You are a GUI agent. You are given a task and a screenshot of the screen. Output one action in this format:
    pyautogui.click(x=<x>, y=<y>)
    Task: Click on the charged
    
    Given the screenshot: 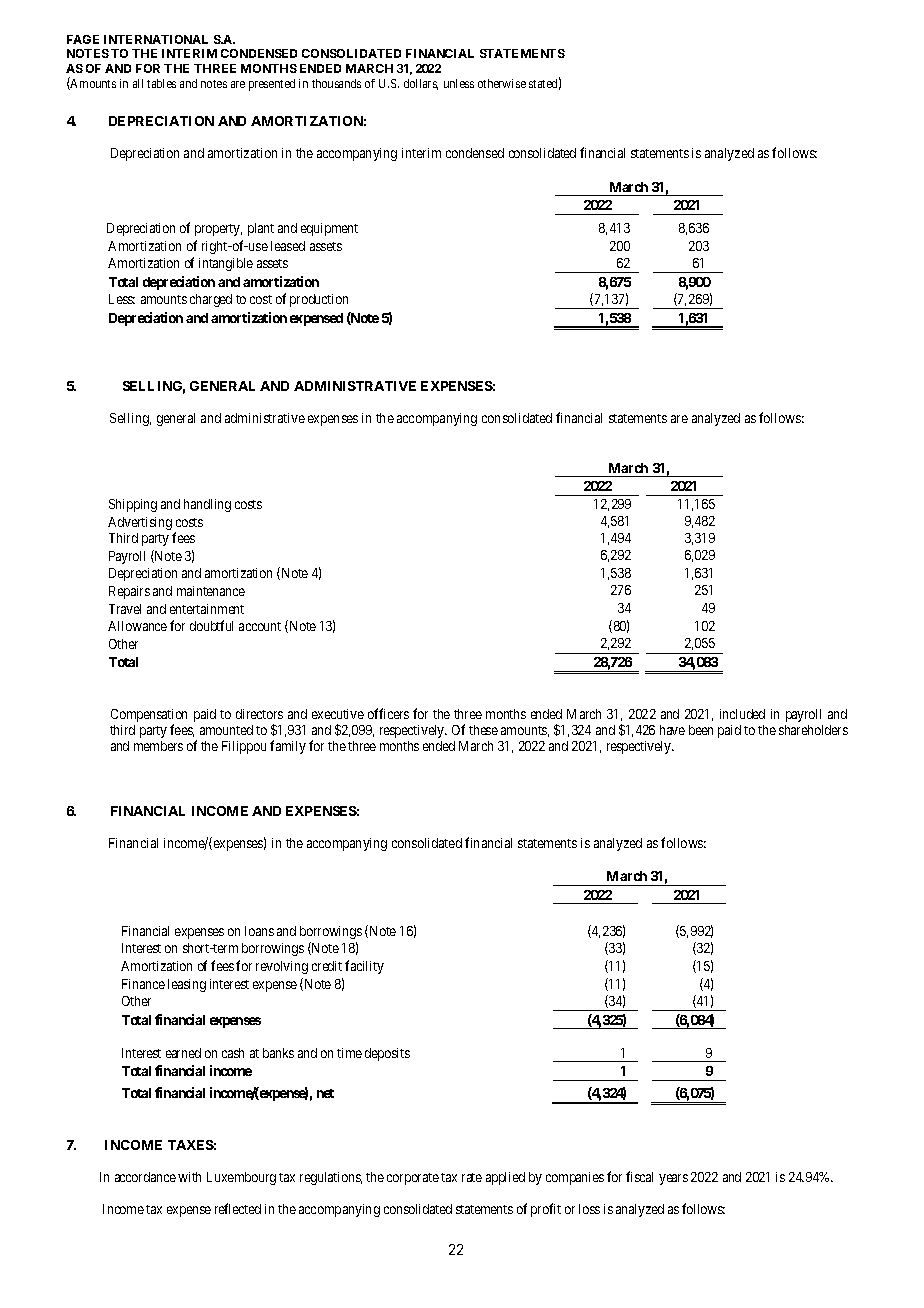 What is the action you would take?
    pyautogui.click(x=211, y=300)
